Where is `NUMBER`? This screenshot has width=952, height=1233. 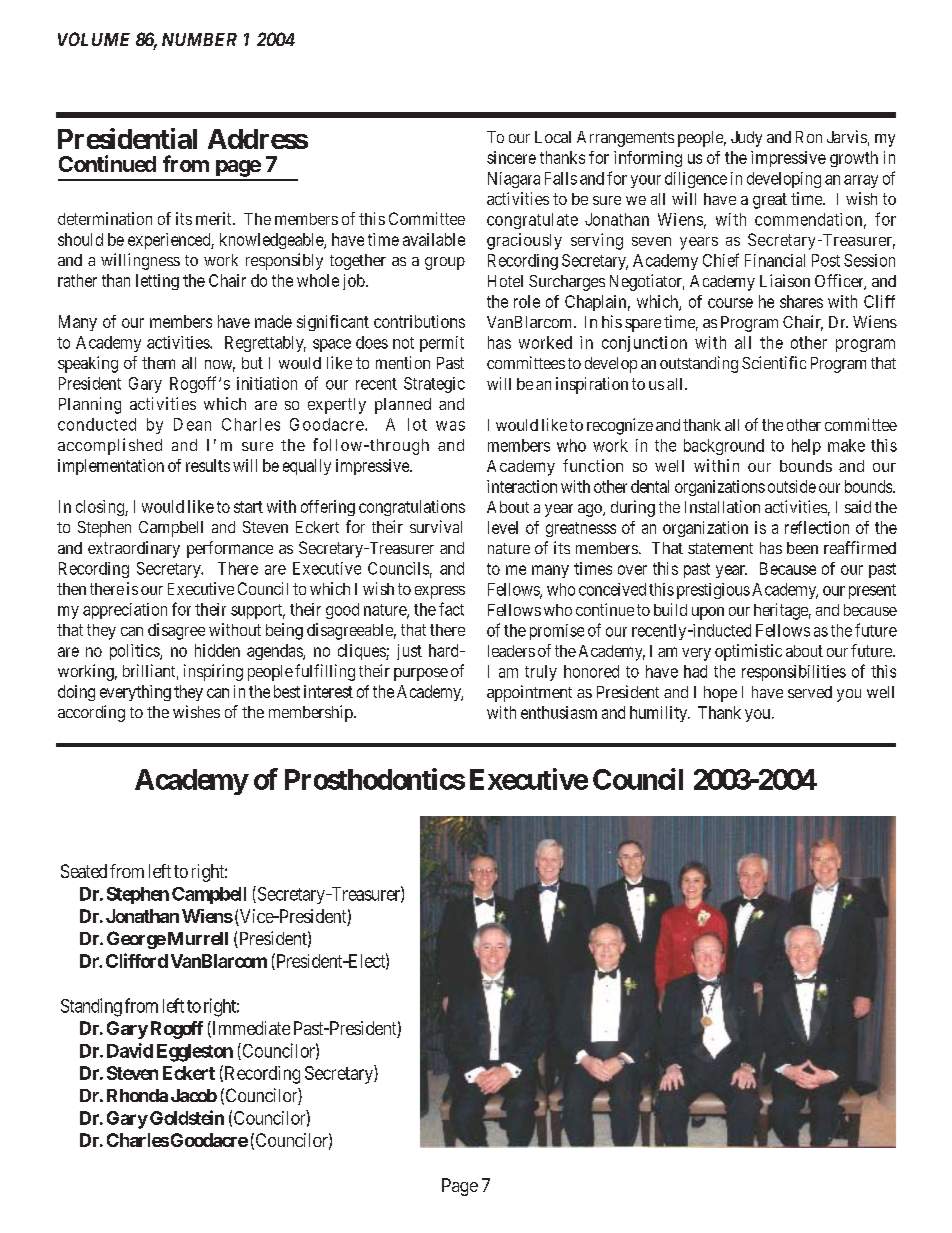
NUMBER is located at coordinates (199, 39).
